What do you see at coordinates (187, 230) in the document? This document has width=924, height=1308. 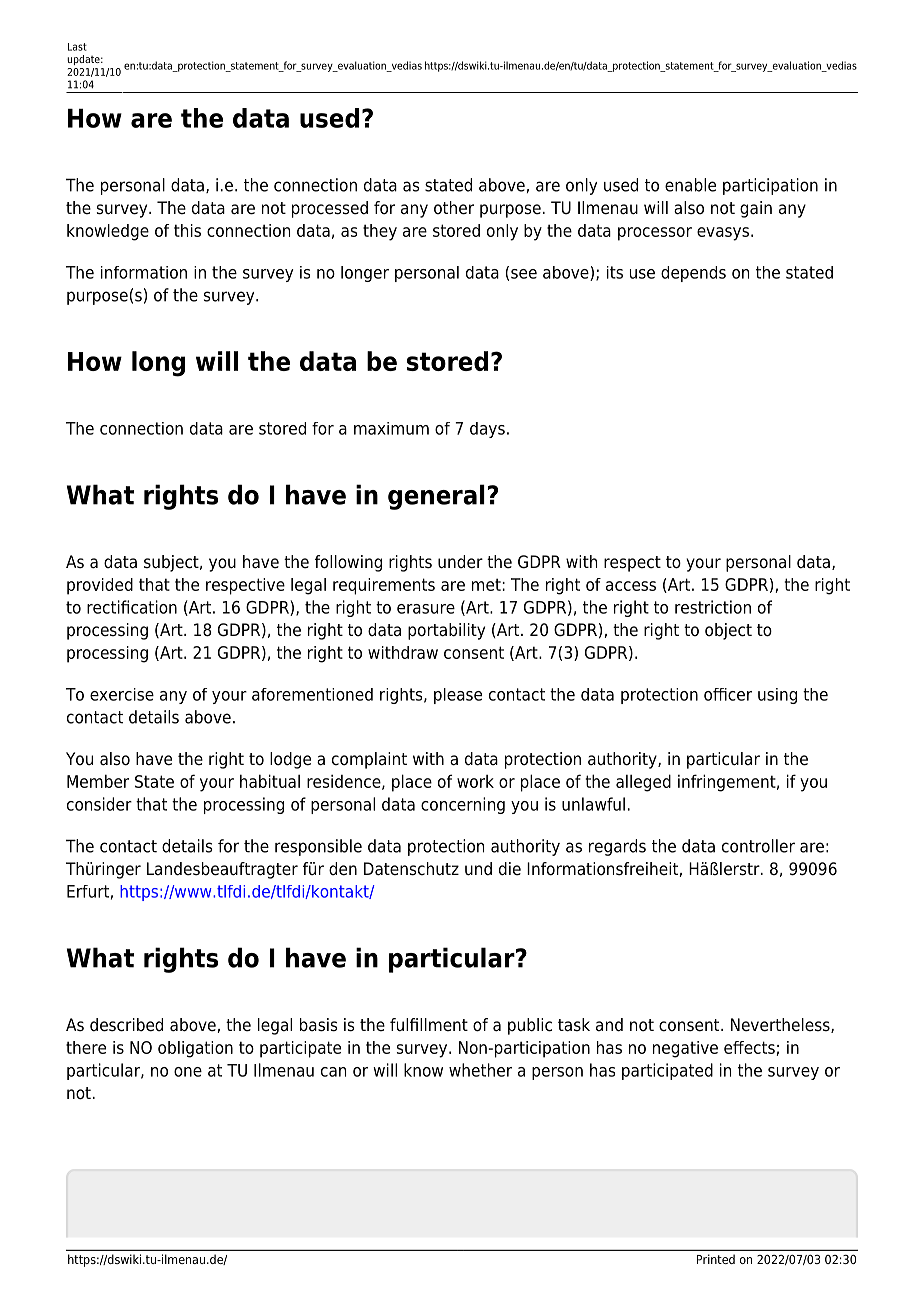 I see `this` at bounding box center [187, 230].
